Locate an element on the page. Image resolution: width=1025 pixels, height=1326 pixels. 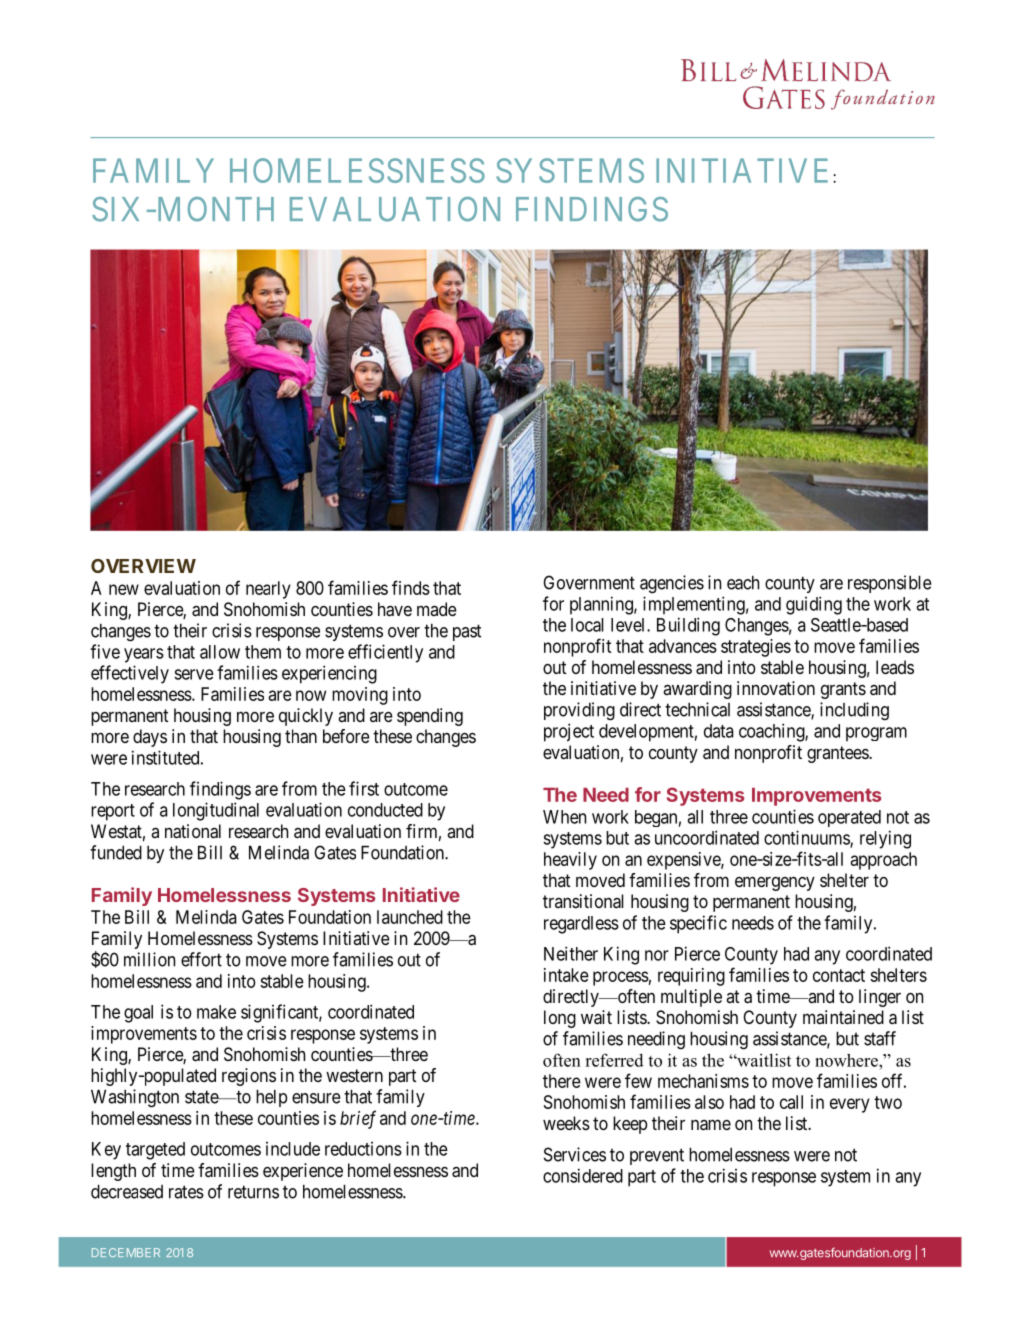
effort is located at coordinates (201, 959).
